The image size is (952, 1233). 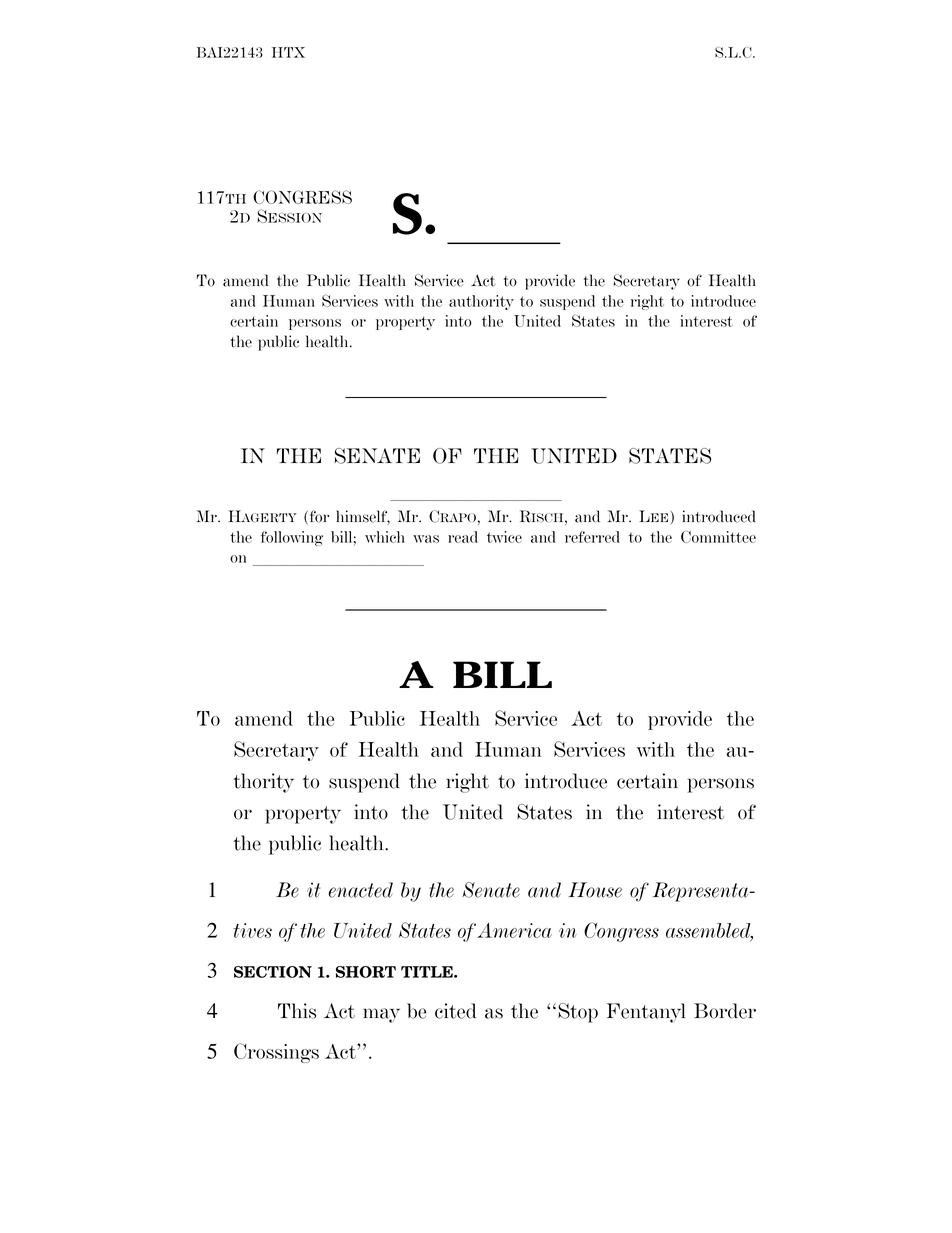 I want to click on House, so click(x=595, y=890).
